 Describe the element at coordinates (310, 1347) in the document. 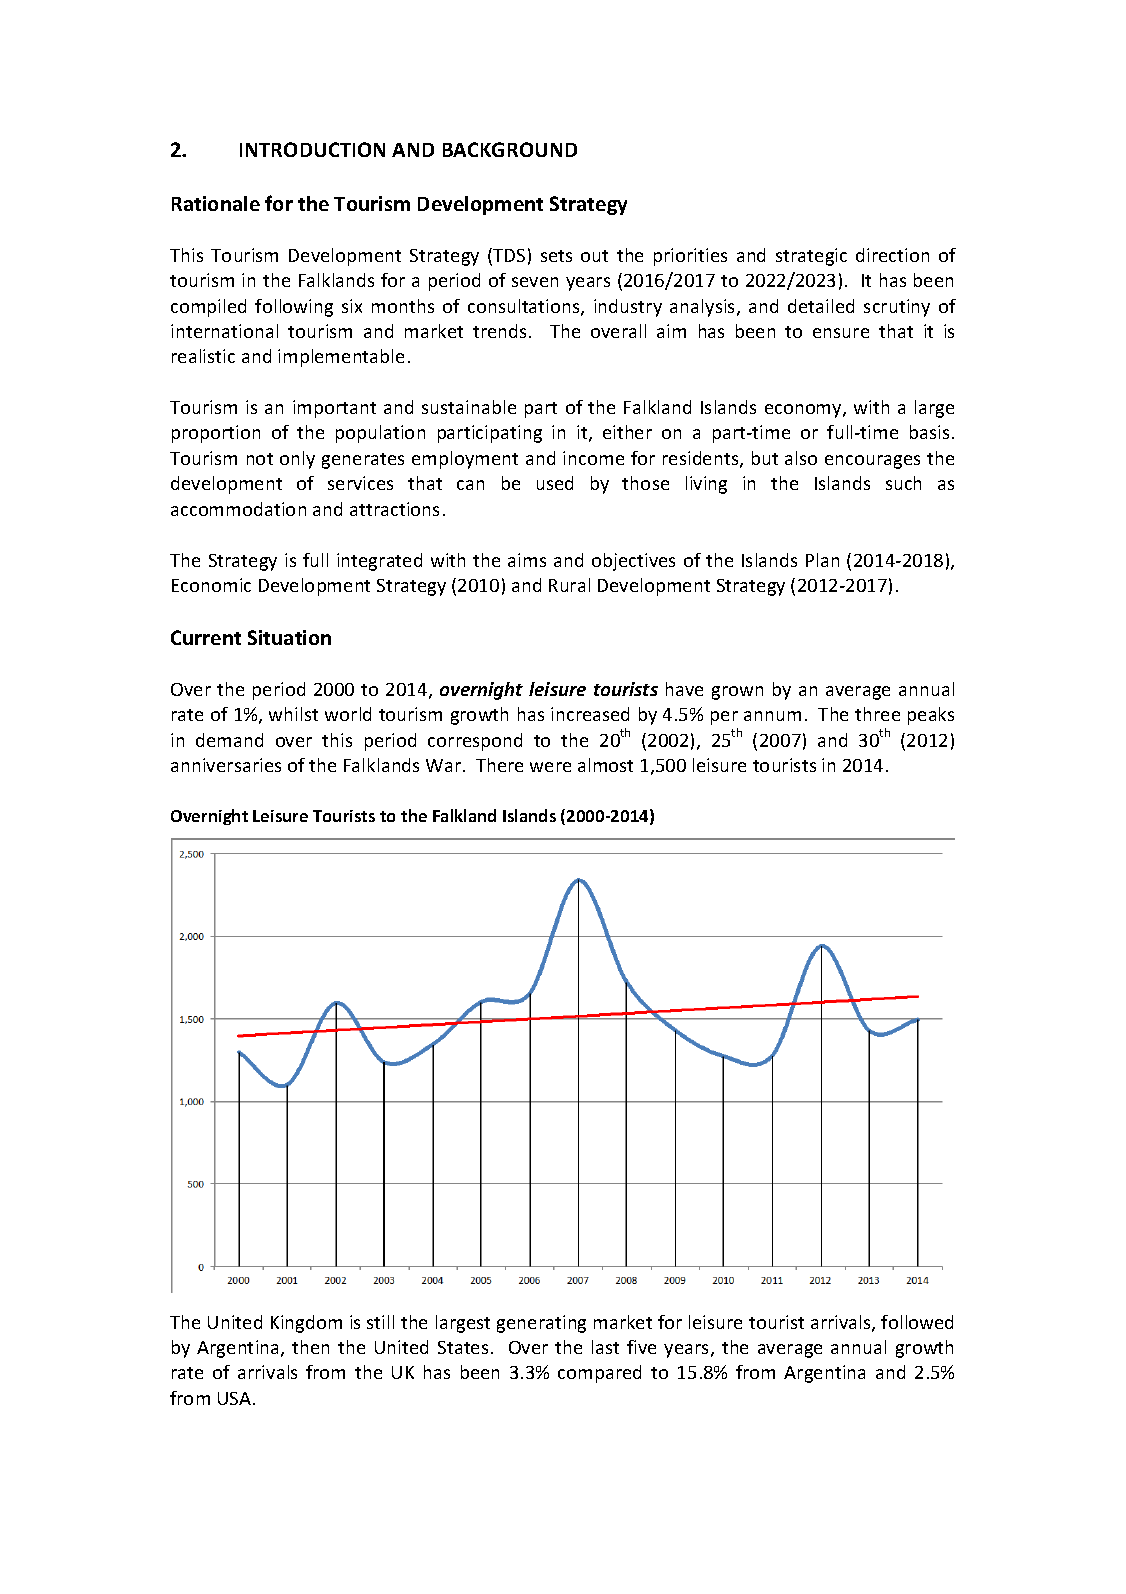

I see `then` at that location.
